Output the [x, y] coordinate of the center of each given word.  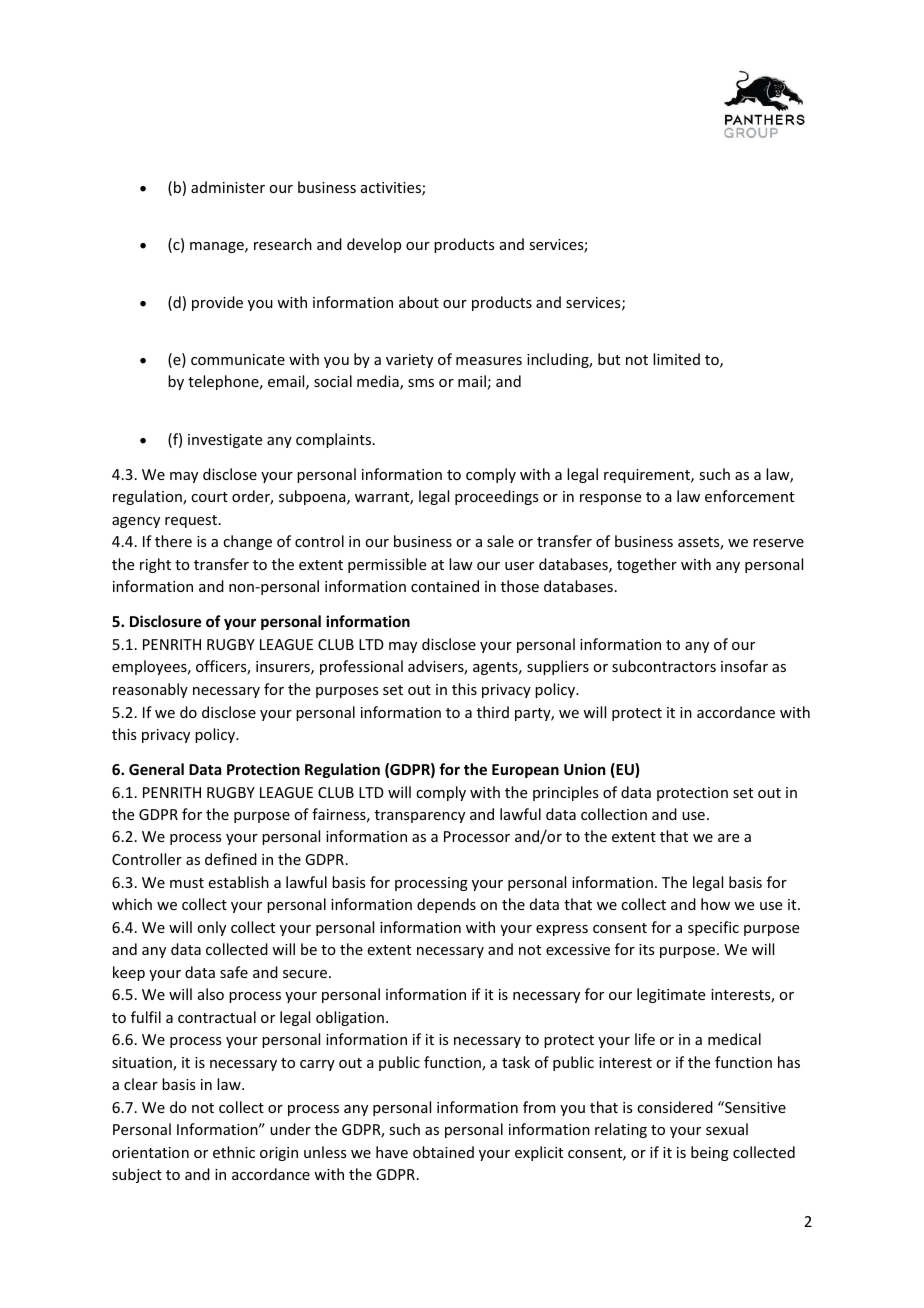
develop [374, 245]
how [715, 904]
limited [676, 359]
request [192, 521]
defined [231, 859]
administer [228, 187]
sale [500, 541]
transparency [420, 816]
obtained [443, 1152]
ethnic [234, 1152]
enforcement [749, 496]
